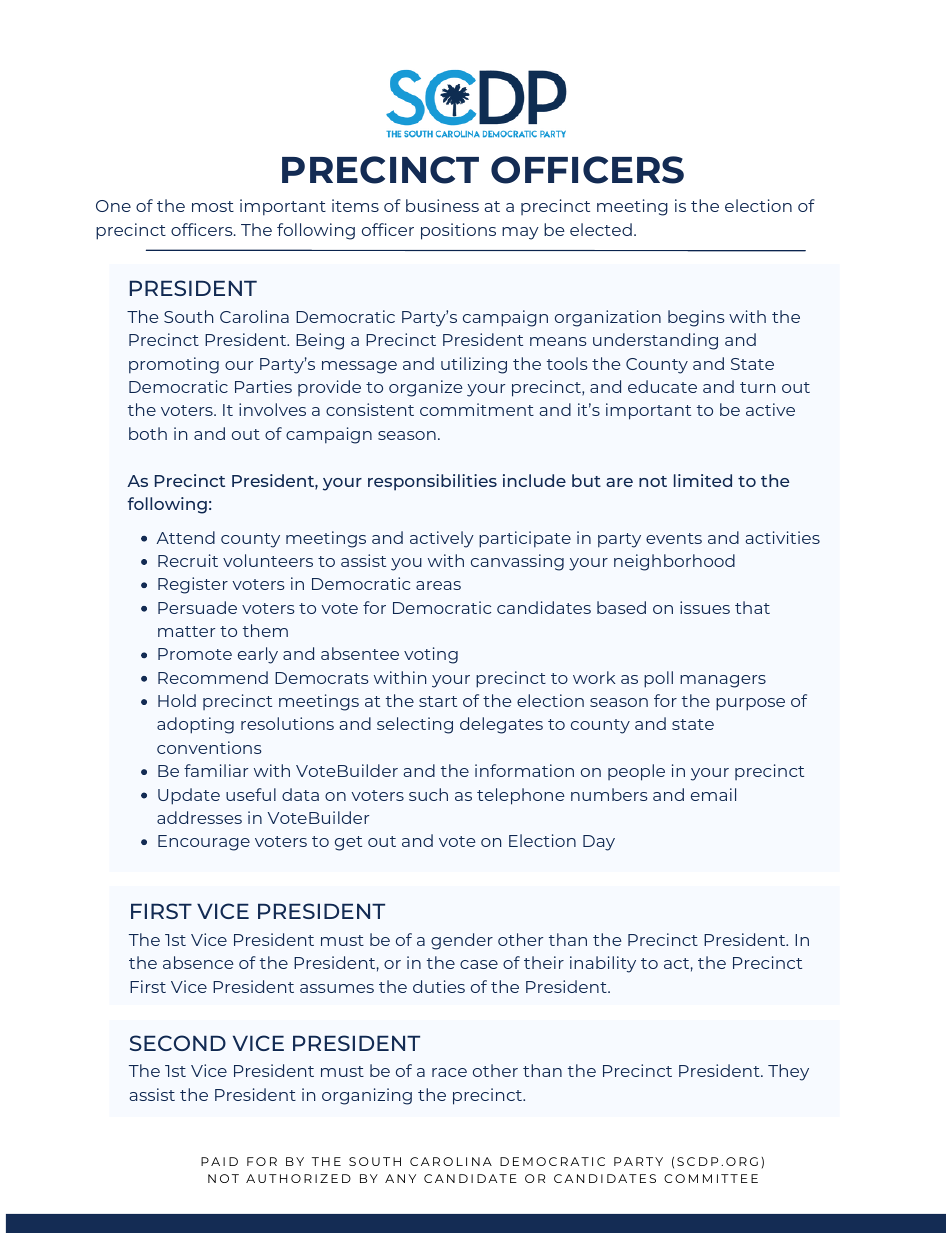 This page has width=952, height=1233. What do you see at coordinates (601, 229) in the page?
I see `elected` at bounding box center [601, 229].
